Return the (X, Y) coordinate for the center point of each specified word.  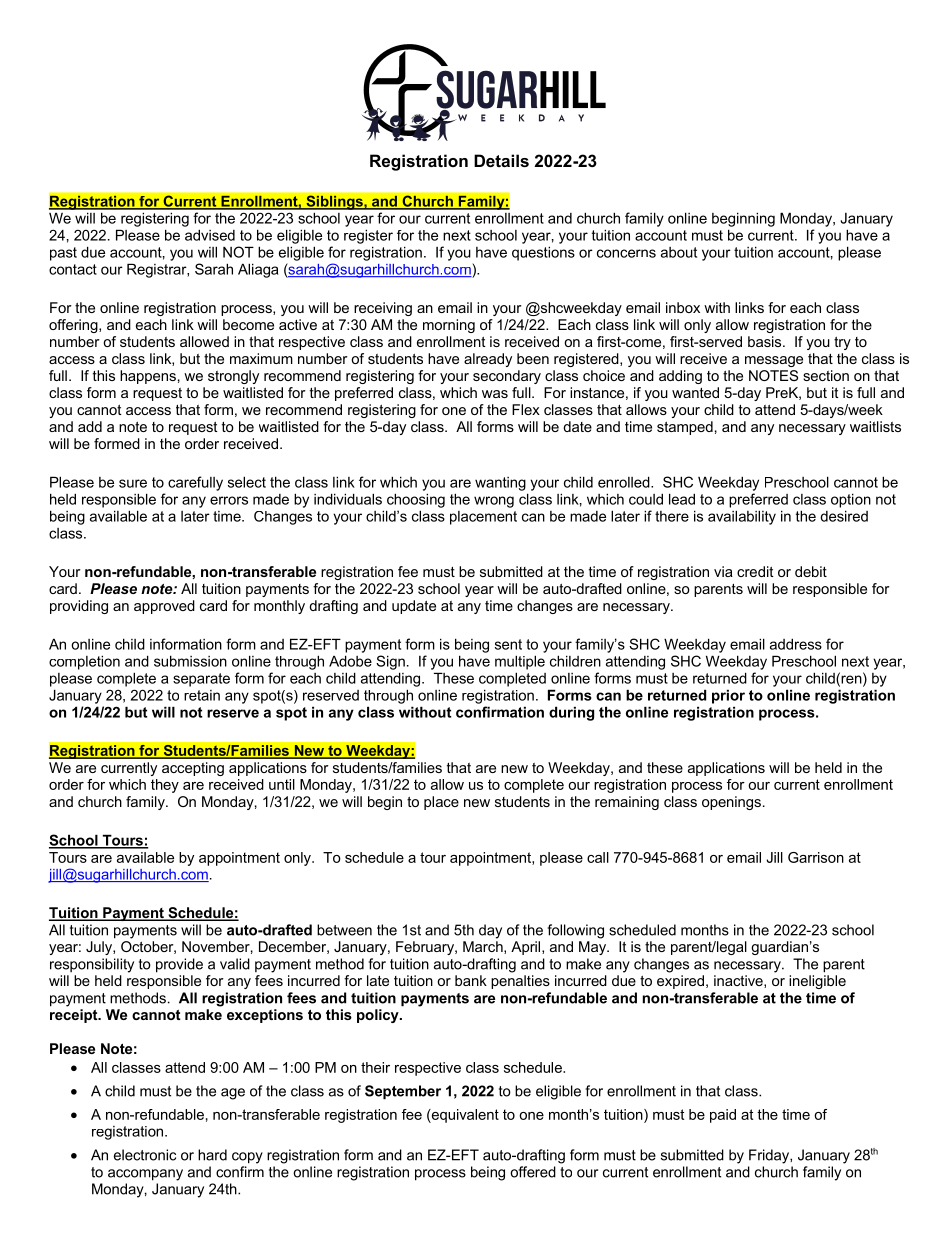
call (598, 857)
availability (742, 517)
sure (133, 483)
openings (731, 803)
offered (533, 1172)
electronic (145, 1155)
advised (210, 235)
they (165, 786)
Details (501, 160)
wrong (494, 502)
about (679, 252)
